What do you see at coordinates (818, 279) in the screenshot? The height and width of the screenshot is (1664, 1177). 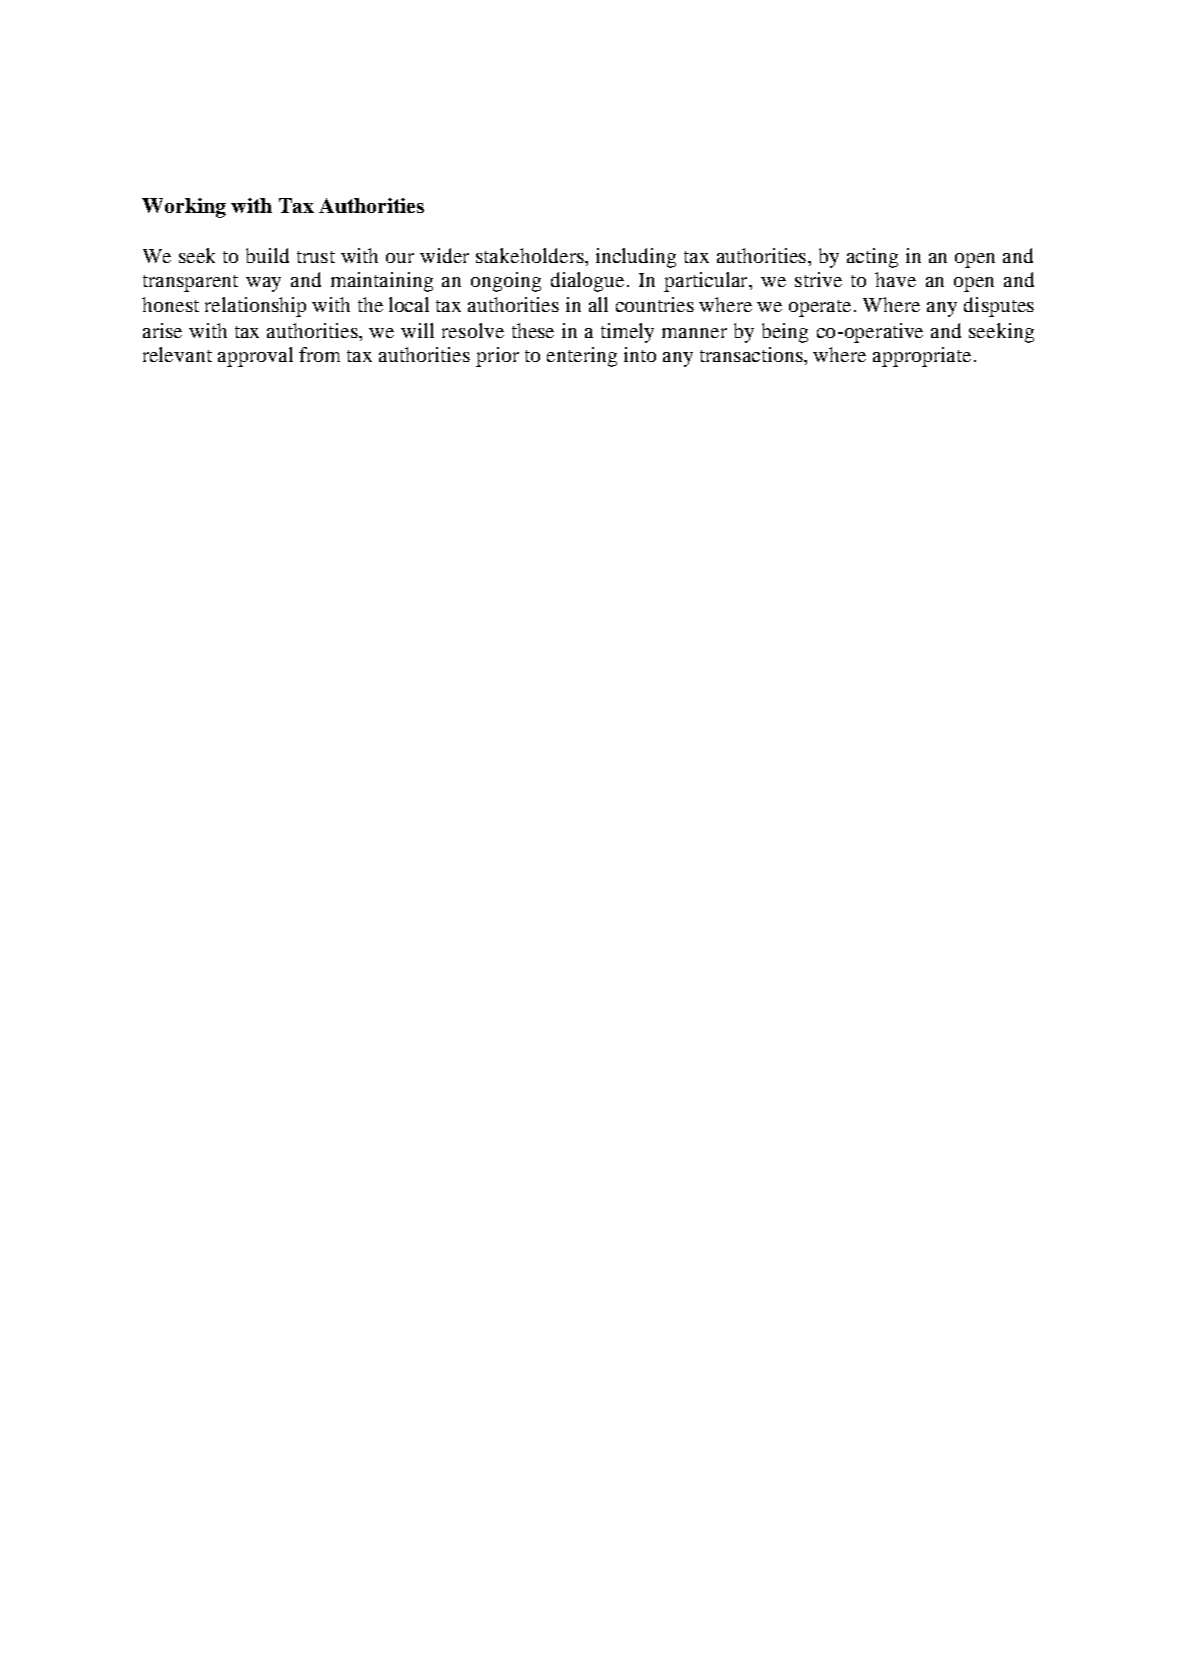 I see `strive` at bounding box center [818, 279].
